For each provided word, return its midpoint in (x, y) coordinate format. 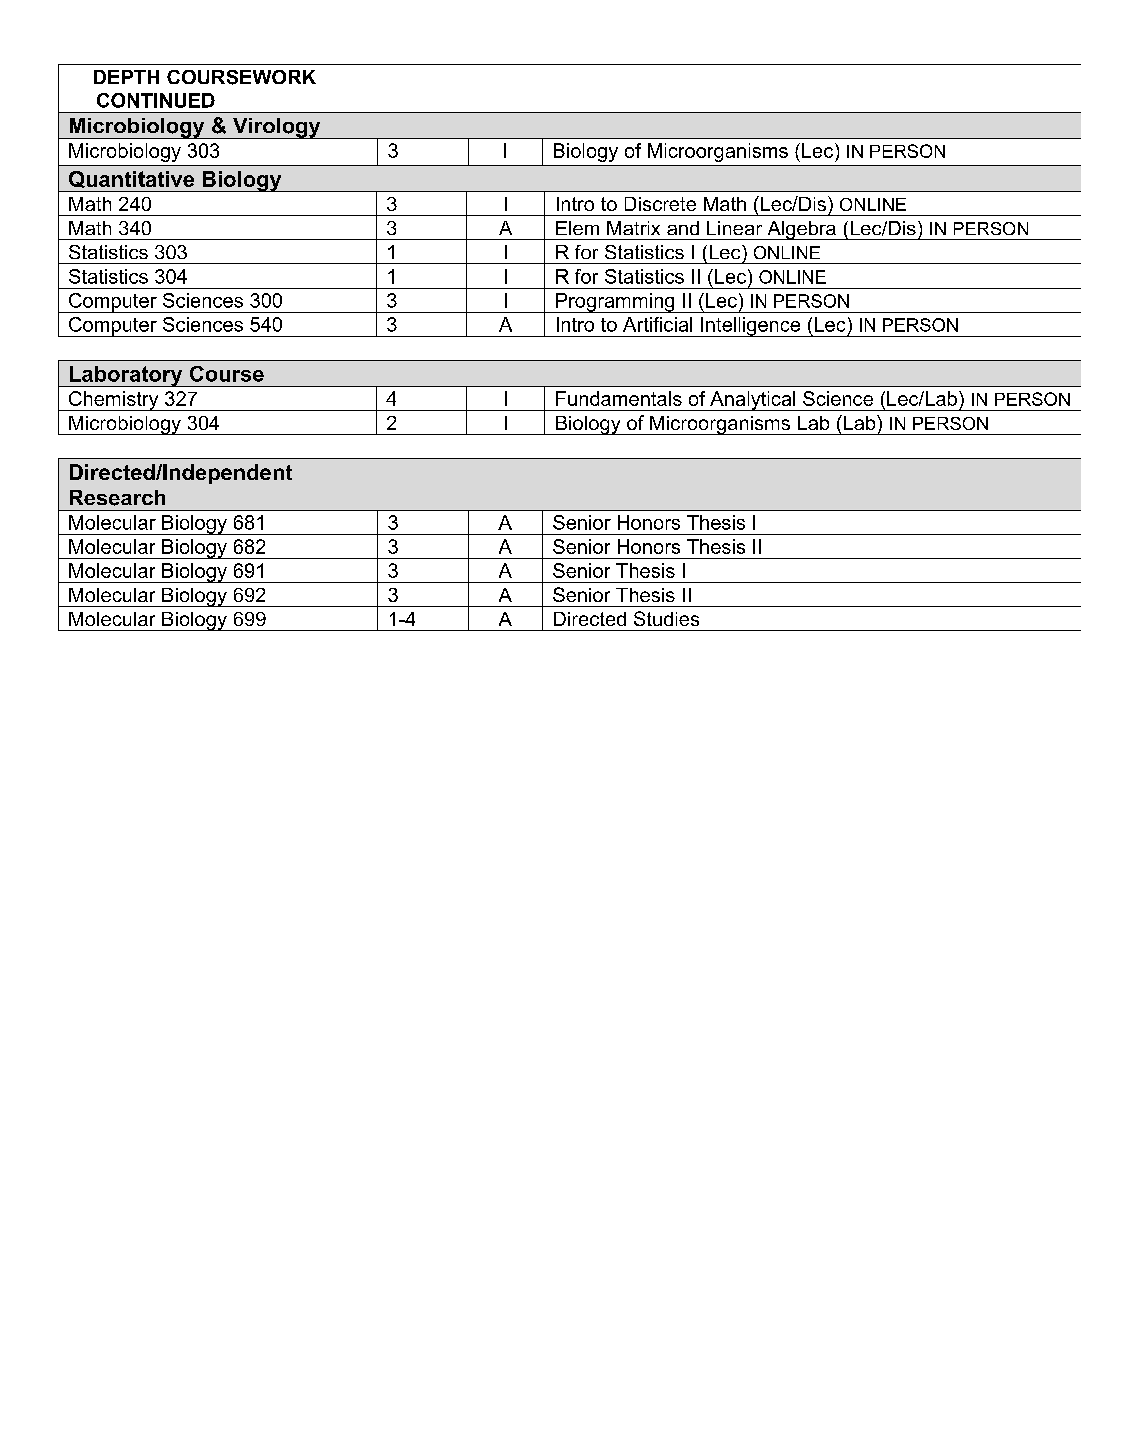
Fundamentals (619, 398)
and (683, 228)
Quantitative (131, 179)
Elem (577, 228)
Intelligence (751, 327)
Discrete (660, 204)
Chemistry (114, 401)
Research (117, 498)
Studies (666, 618)
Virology (276, 128)
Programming (615, 303)
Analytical (753, 401)
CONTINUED (156, 100)
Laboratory (126, 376)
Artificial (657, 324)
